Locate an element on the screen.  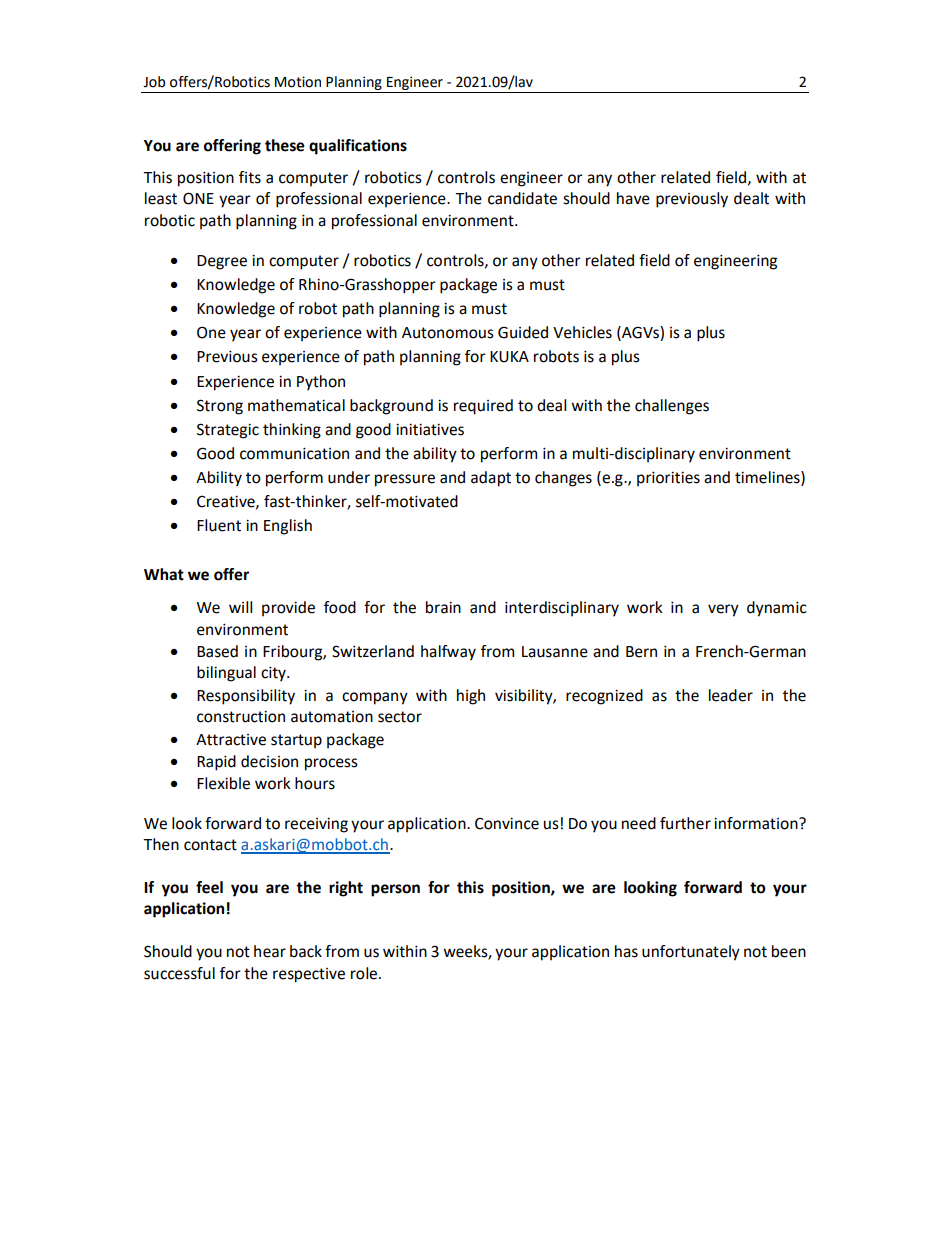
priorities is located at coordinates (668, 479).
